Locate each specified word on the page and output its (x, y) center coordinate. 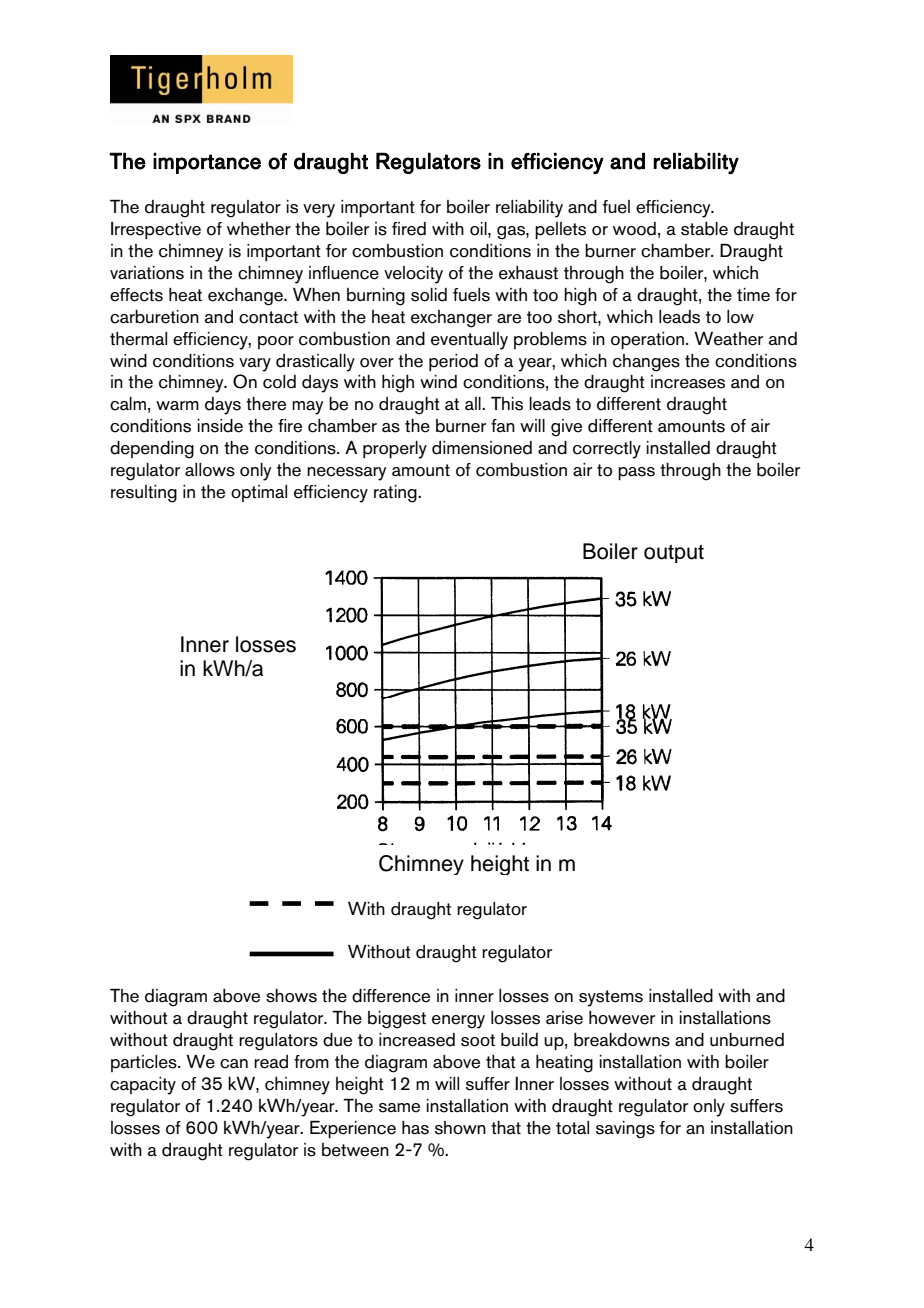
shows (291, 996)
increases (688, 382)
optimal (259, 493)
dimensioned (482, 448)
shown (460, 1128)
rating (396, 494)
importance (207, 163)
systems (611, 998)
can (234, 1064)
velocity (413, 275)
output (674, 553)
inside (220, 426)
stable (704, 229)
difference (391, 996)
